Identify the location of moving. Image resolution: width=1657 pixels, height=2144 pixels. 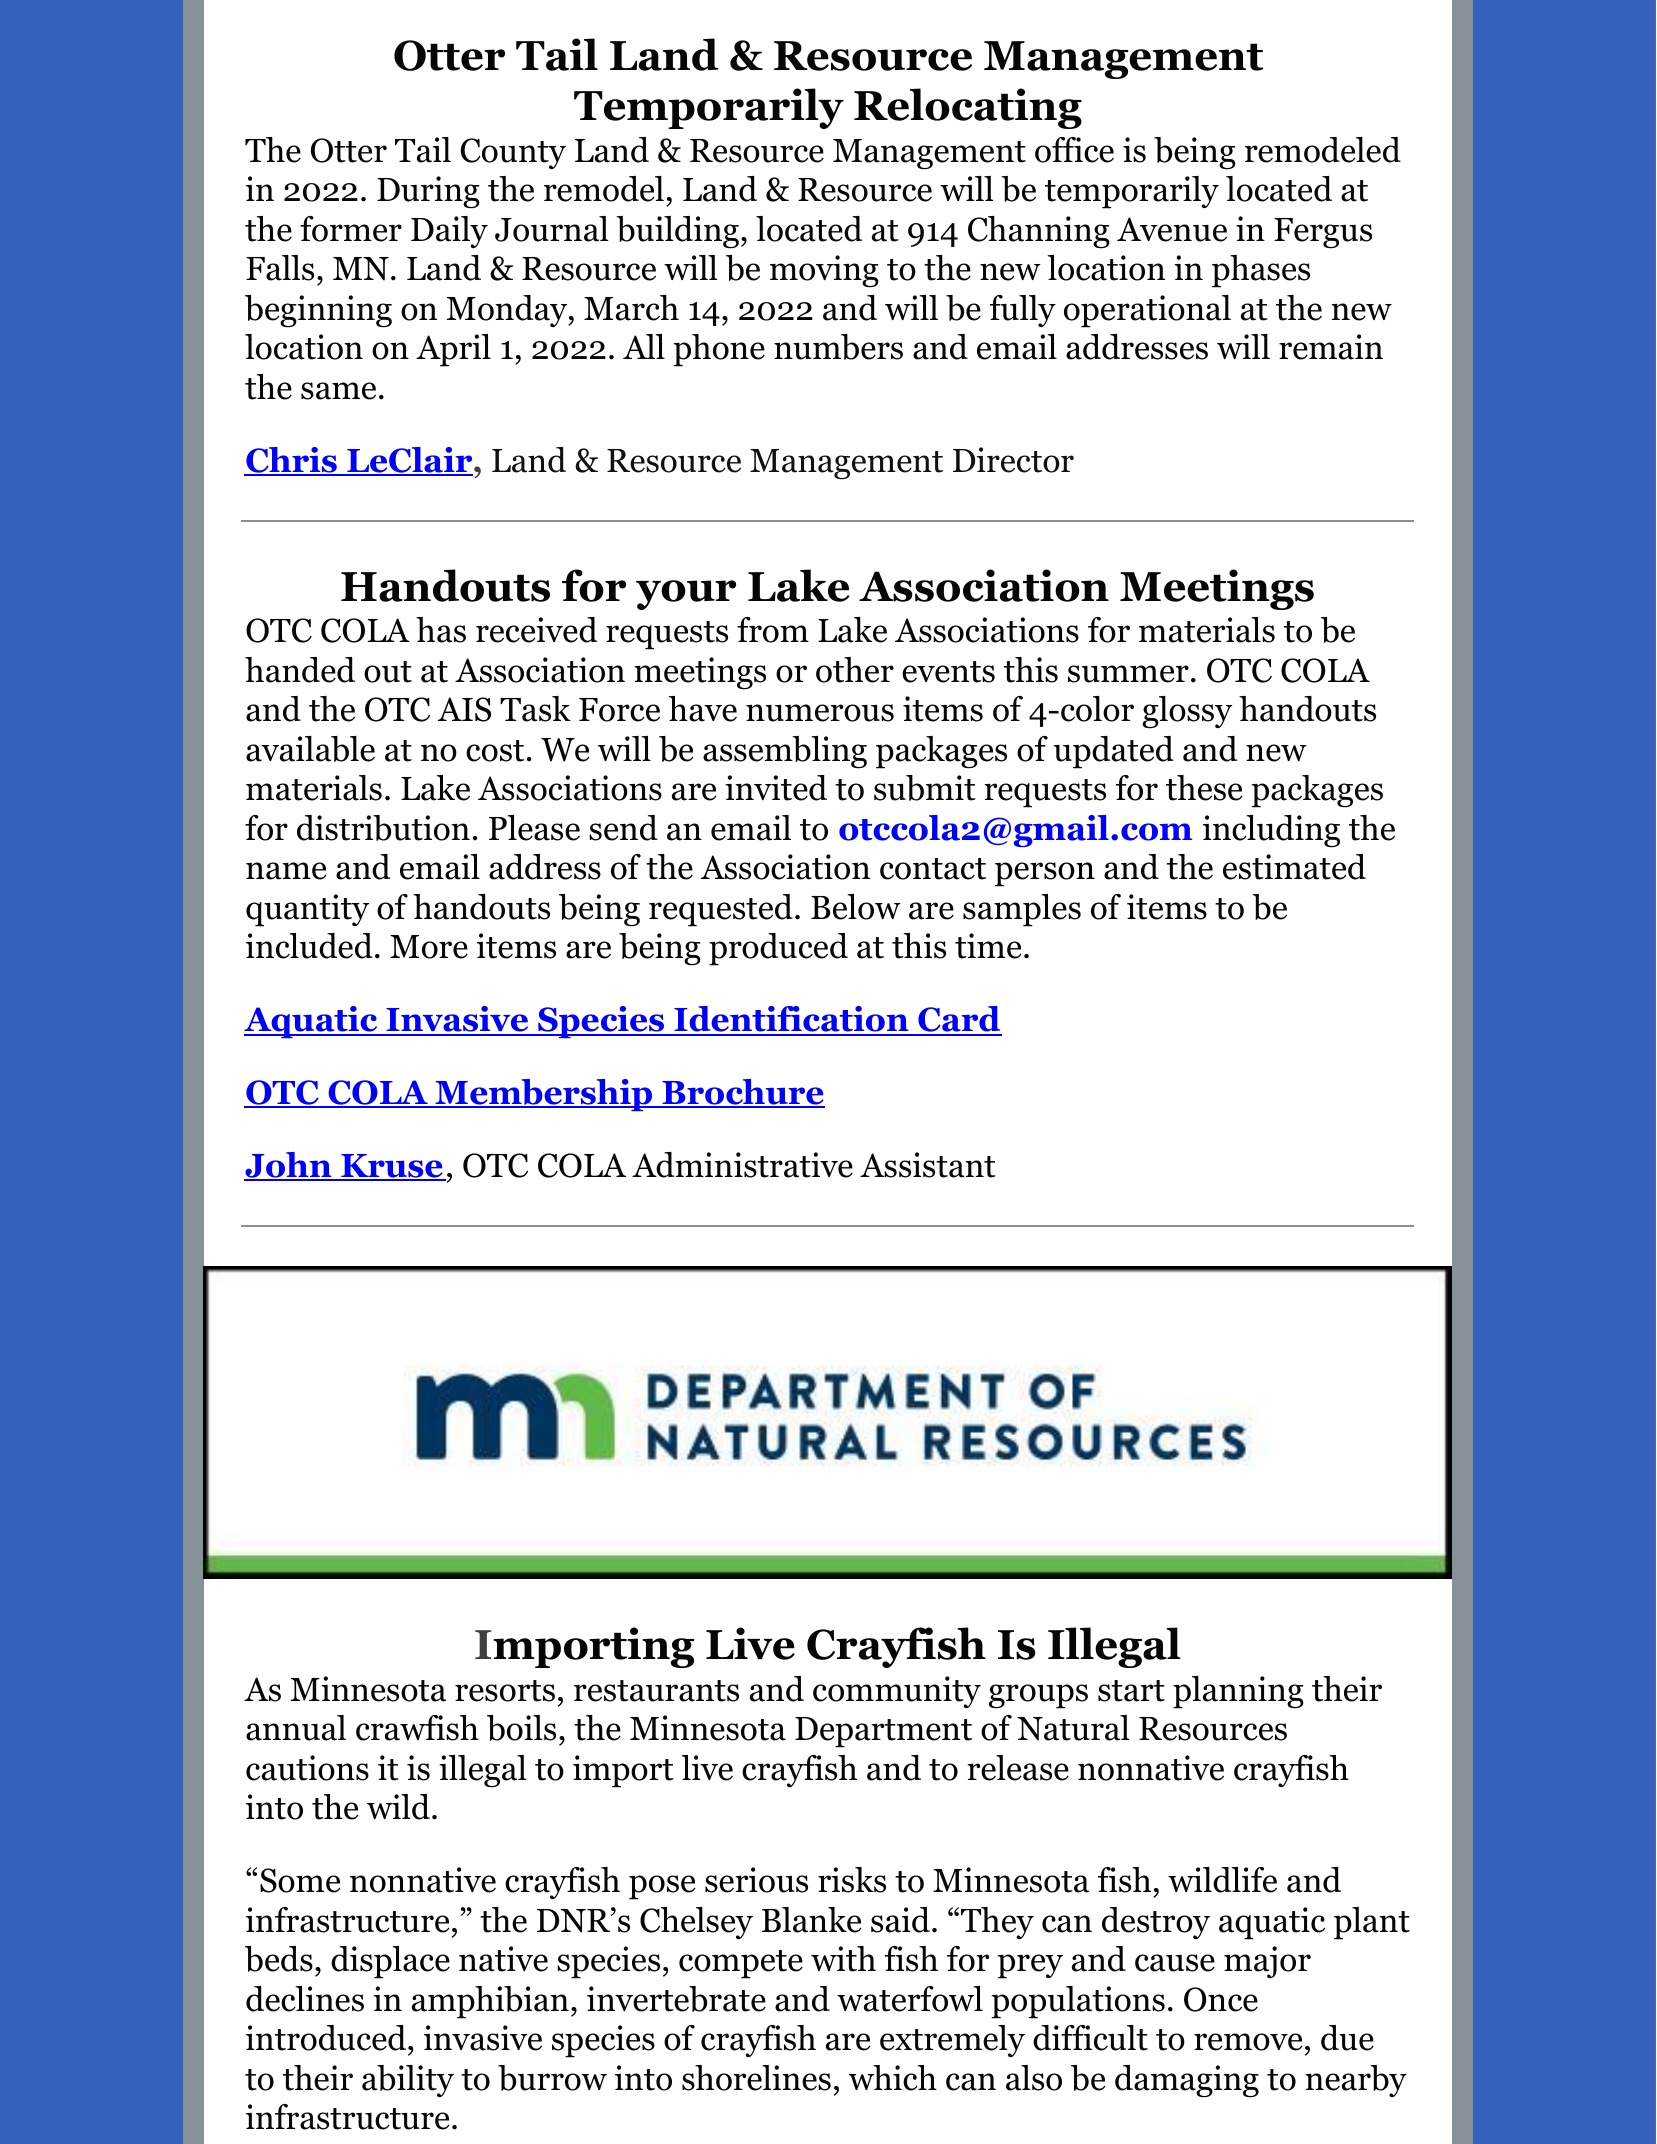
(824, 271).
